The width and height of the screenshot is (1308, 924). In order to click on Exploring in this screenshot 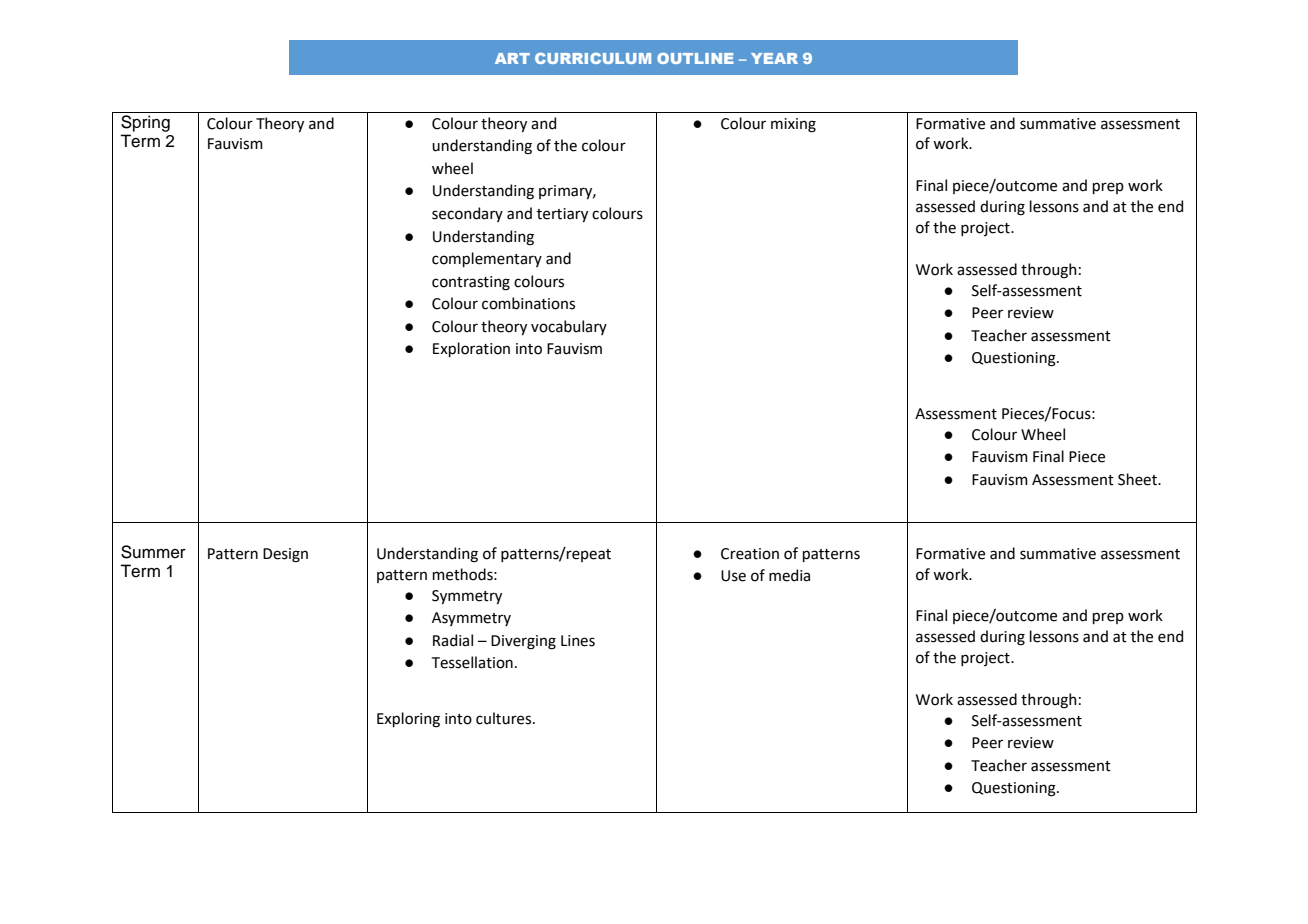, I will do `click(408, 720)`.
